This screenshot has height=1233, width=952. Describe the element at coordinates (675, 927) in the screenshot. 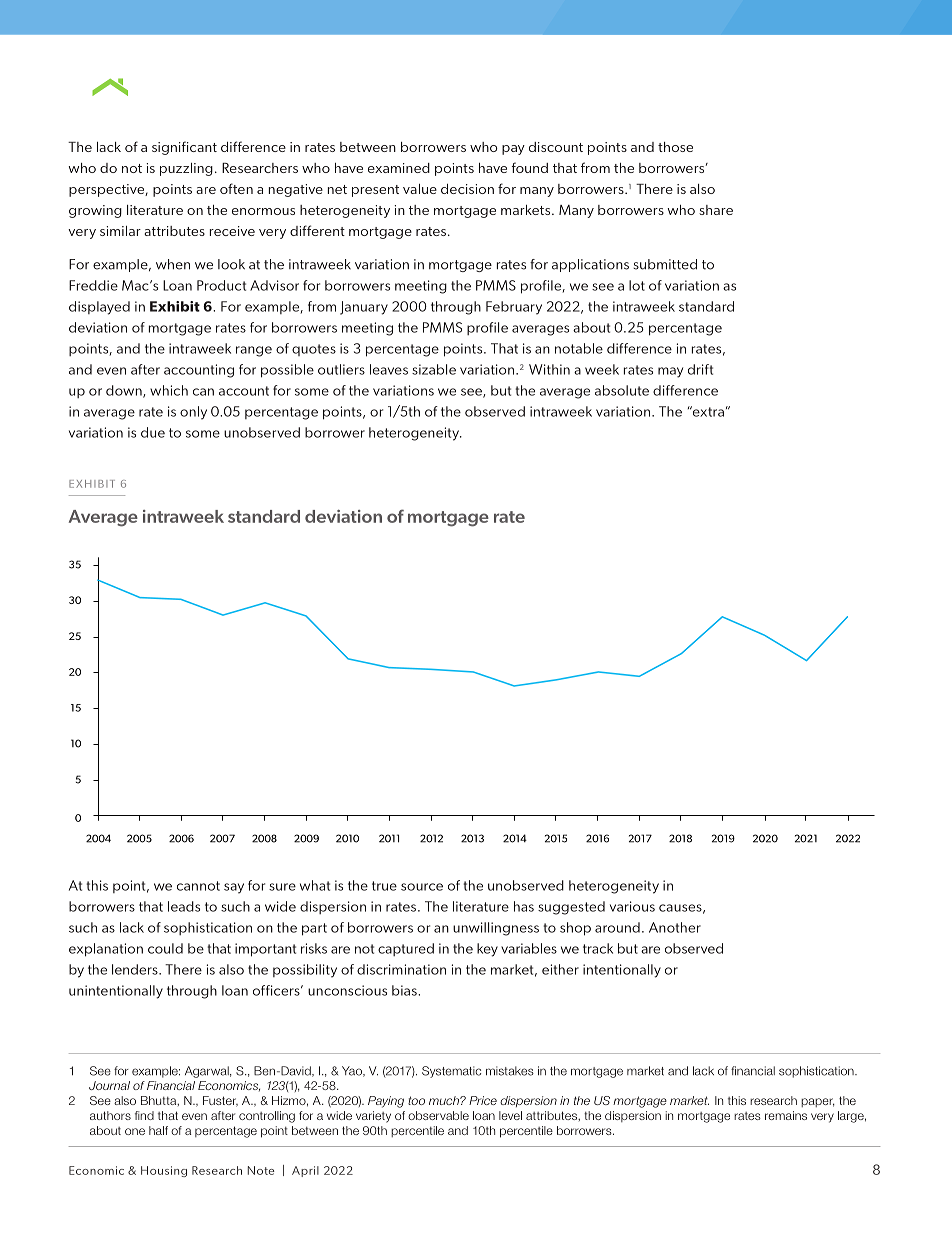

I see `Another` at that location.
